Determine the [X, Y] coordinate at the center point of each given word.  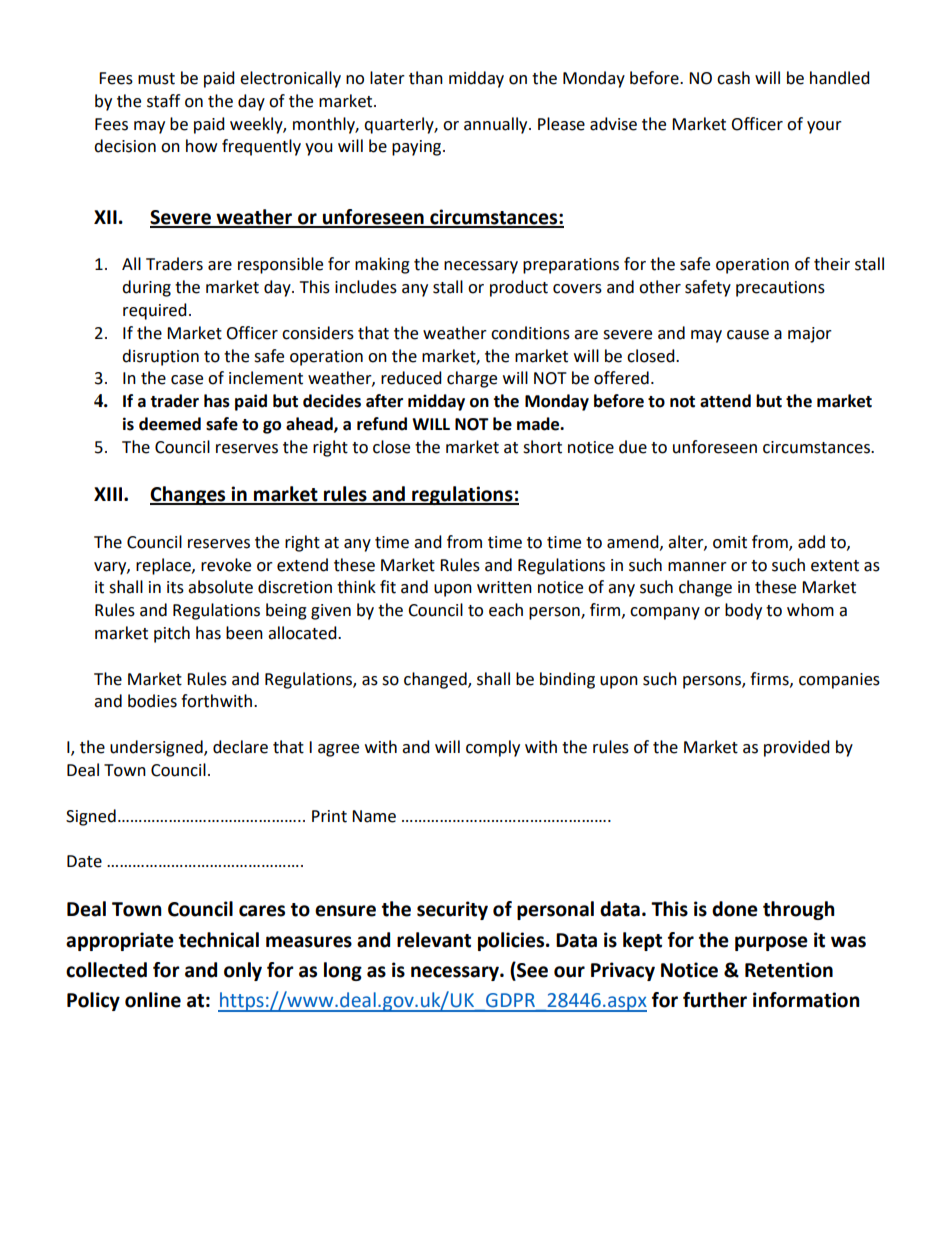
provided [797, 748]
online [153, 1000]
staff [163, 101]
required [155, 311]
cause [748, 335]
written [504, 587]
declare [240, 747]
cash [733, 78]
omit [730, 542]
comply [493, 748]
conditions [530, 333]
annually [497, 125]
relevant [434, 940]
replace [164, 566]
